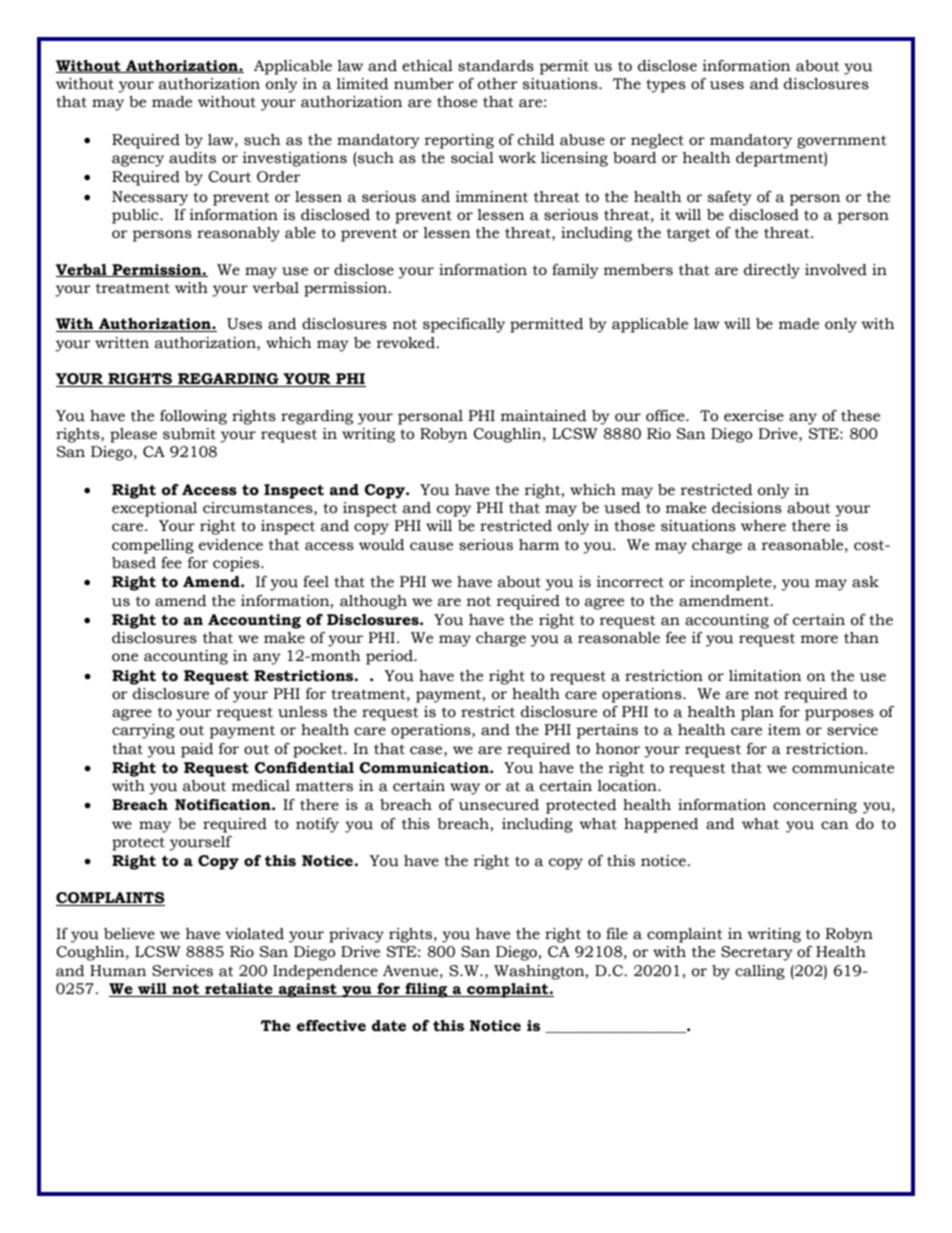 Image resolution: width=952 pixels, height=1233 pixels. I want to click on government, so click(842, 142).
